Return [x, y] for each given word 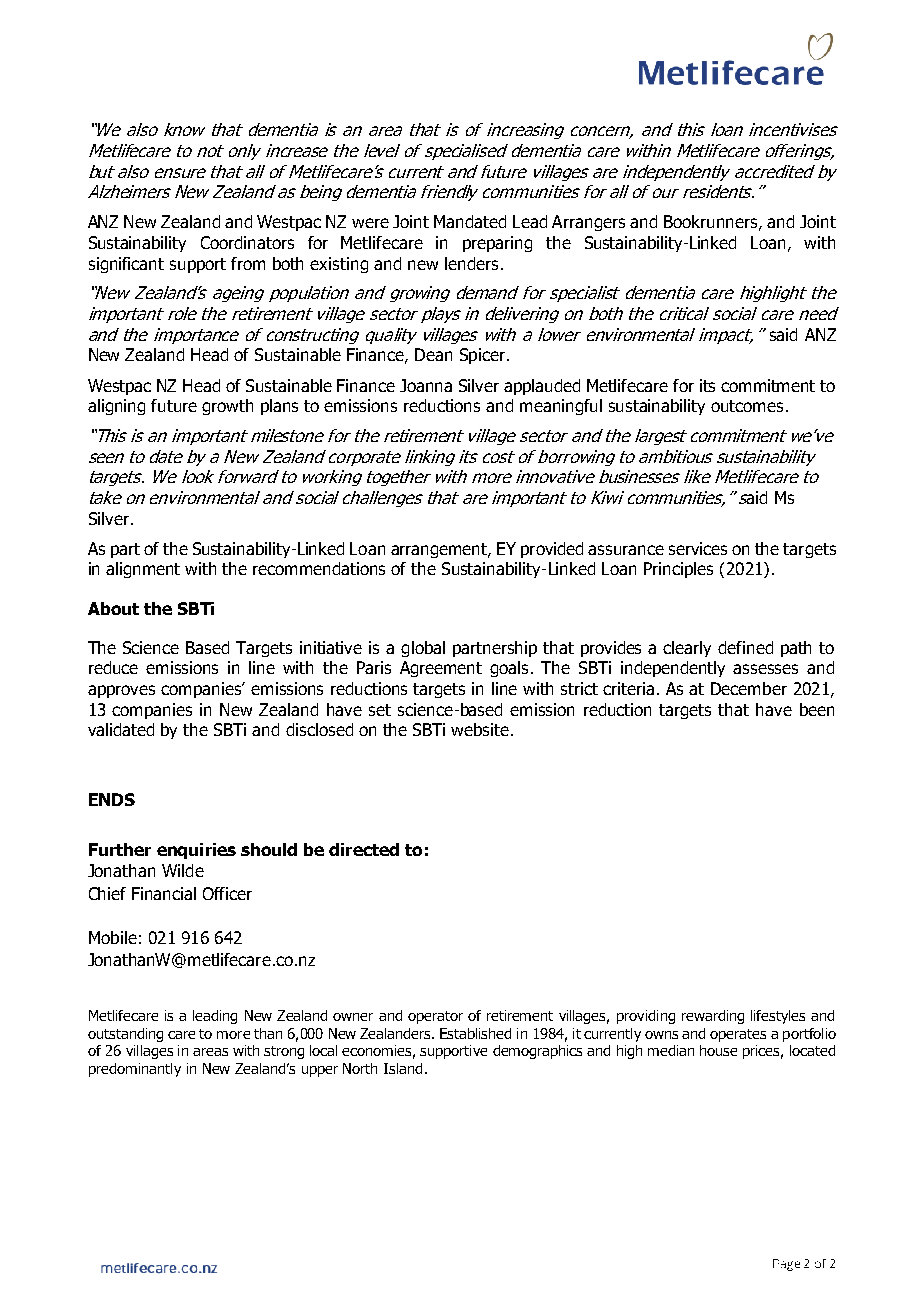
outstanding [125, 1035]
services [698, 548]
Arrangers [588, 223]
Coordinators [247, 242]
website [480, 729]
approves [121, 691]
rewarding [713, 1017]
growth [227, 407]
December [749, 688]
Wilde [183, 870]
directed [364, 849]
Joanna [426, 385]
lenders [471, 263]
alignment [143, 570]
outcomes [747, 406]
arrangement [440, 550]
